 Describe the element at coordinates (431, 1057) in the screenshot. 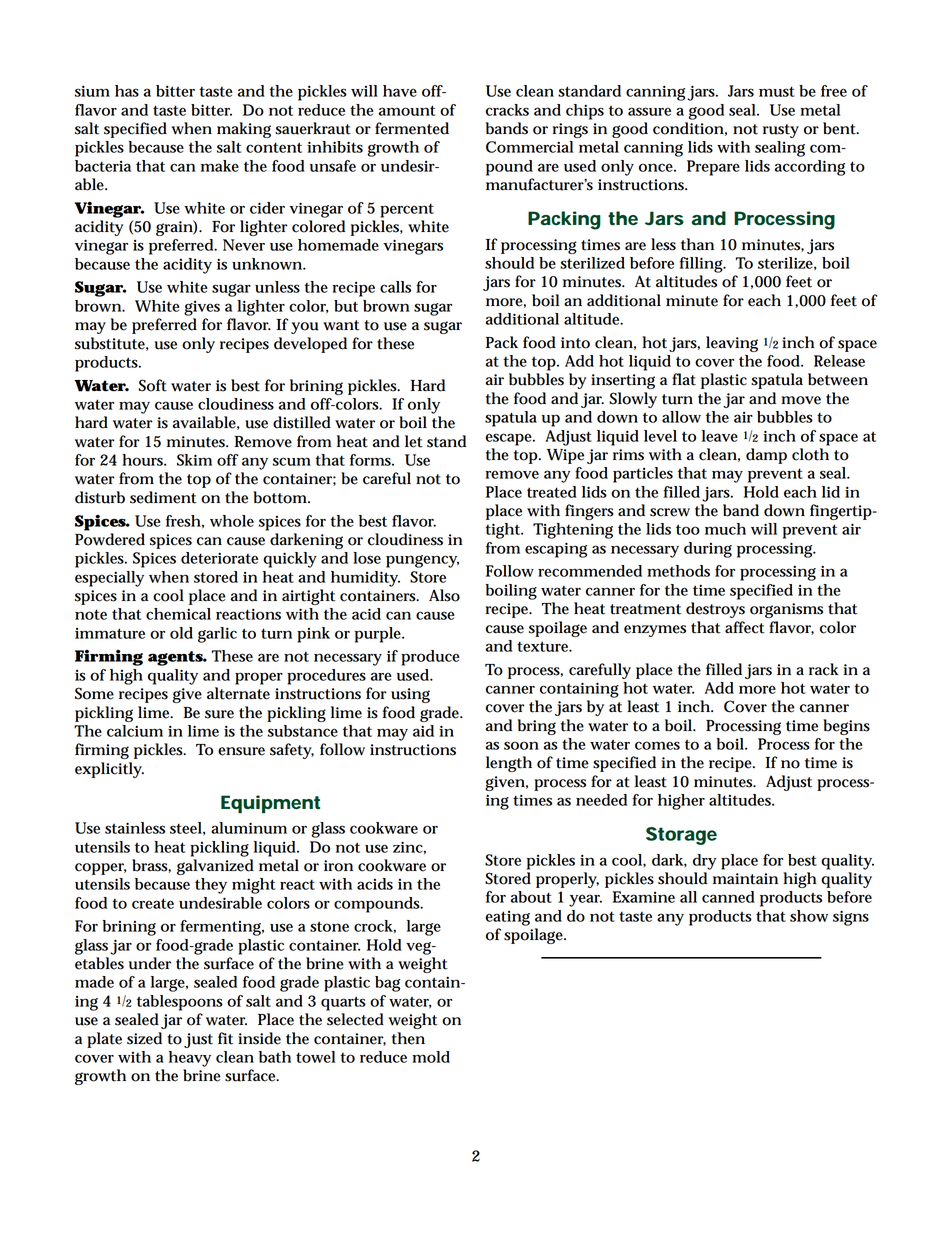

I see `mold` at that location.
